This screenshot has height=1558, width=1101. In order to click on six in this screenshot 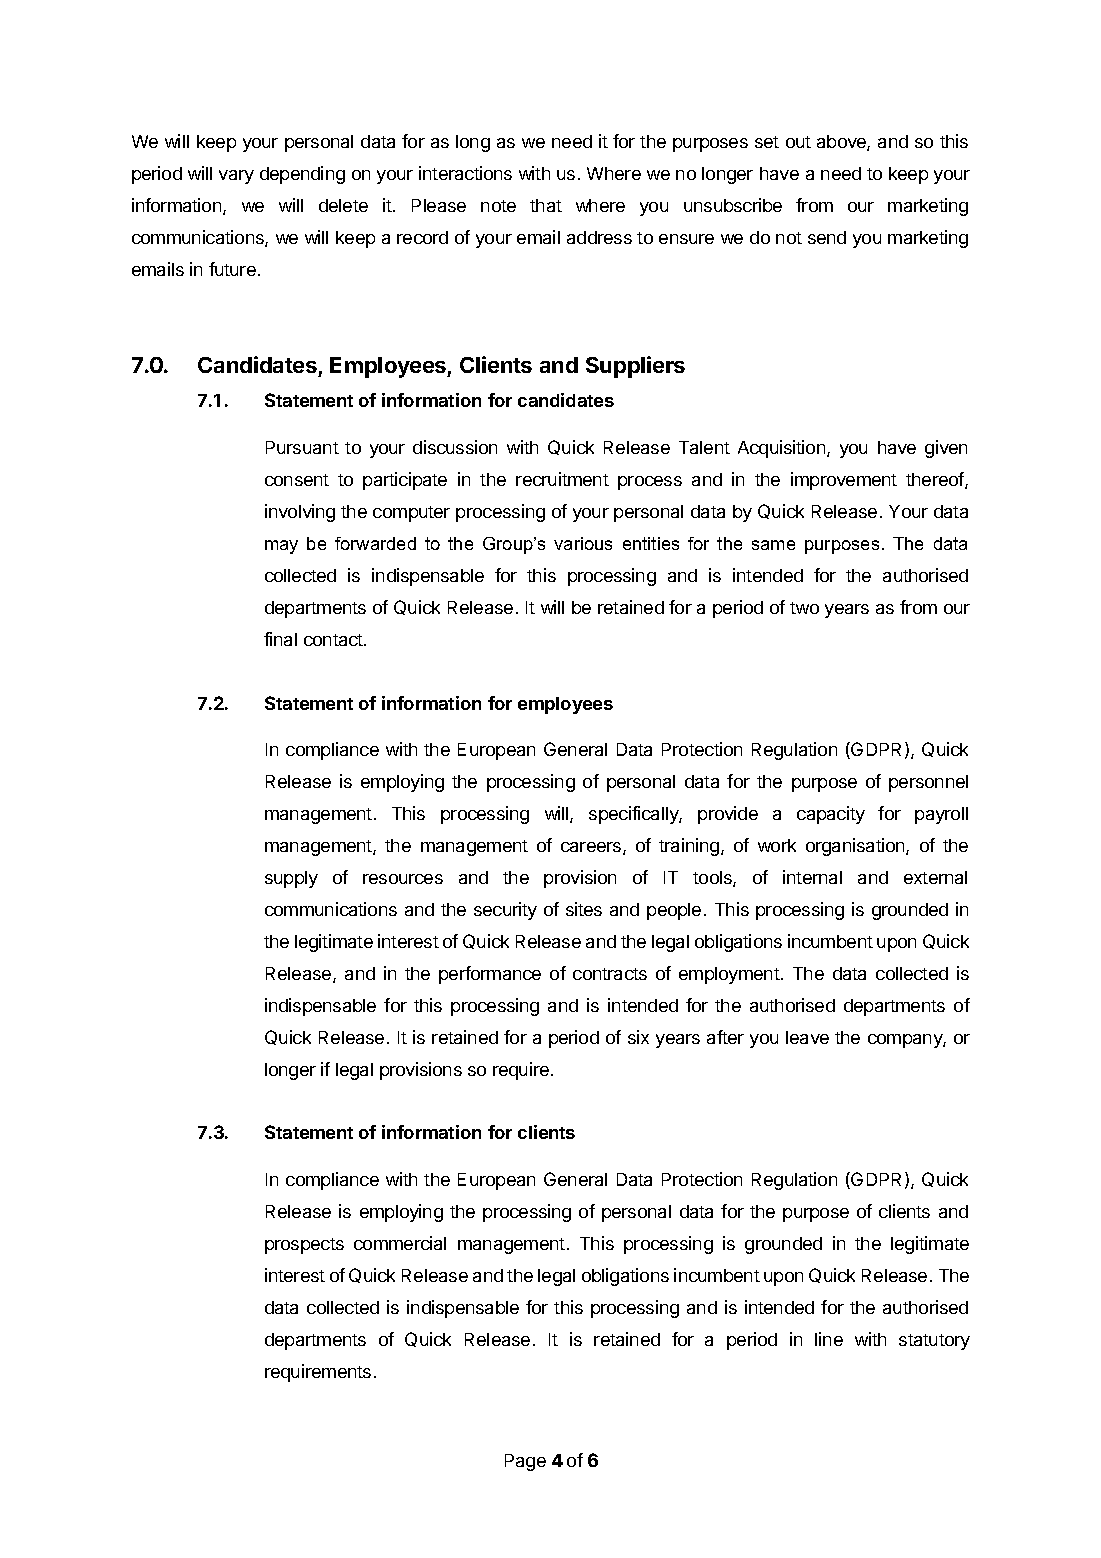, I will do `click(638, 1037)`.
